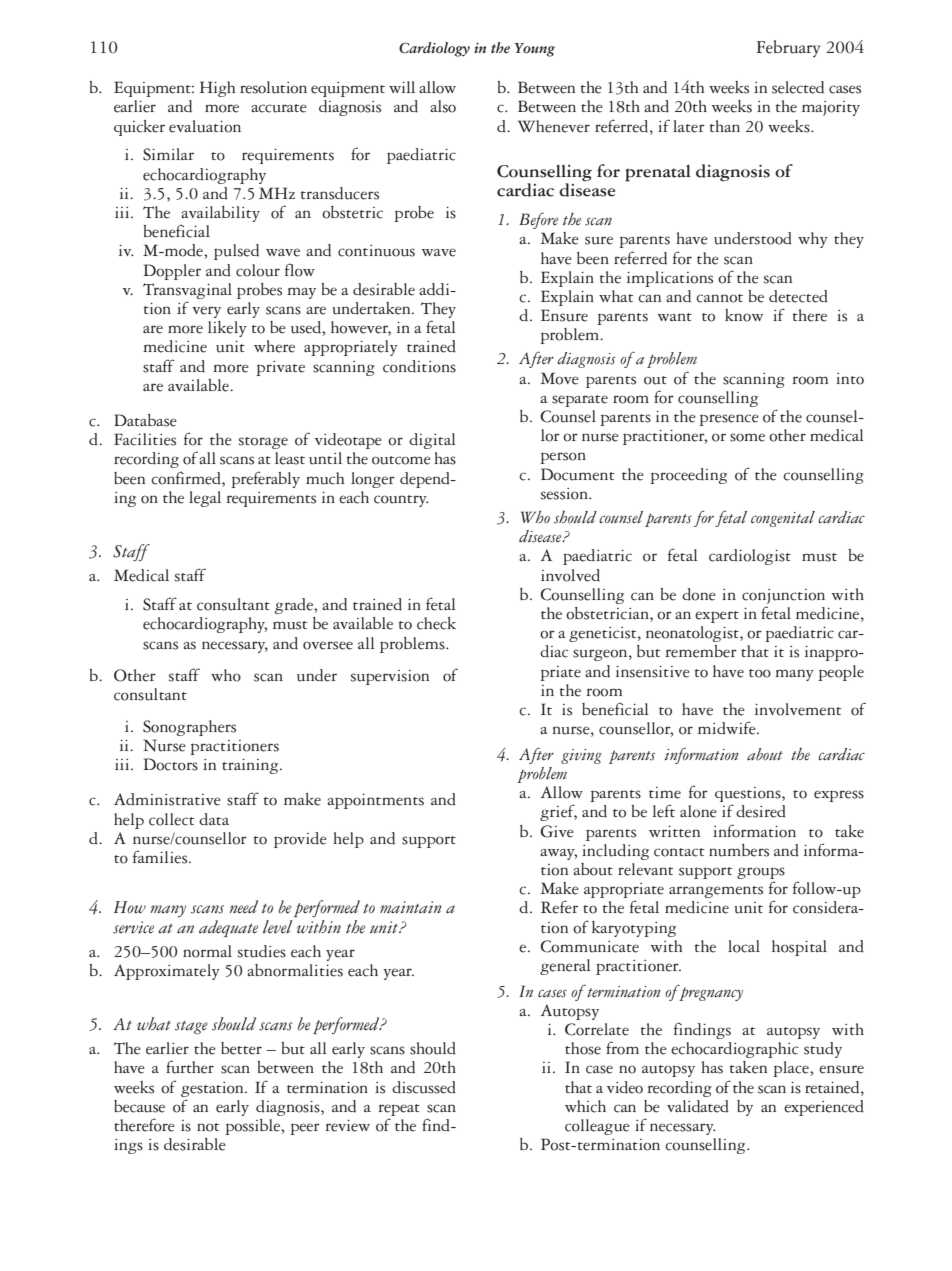  I want to click on High, so click(217, 89).
